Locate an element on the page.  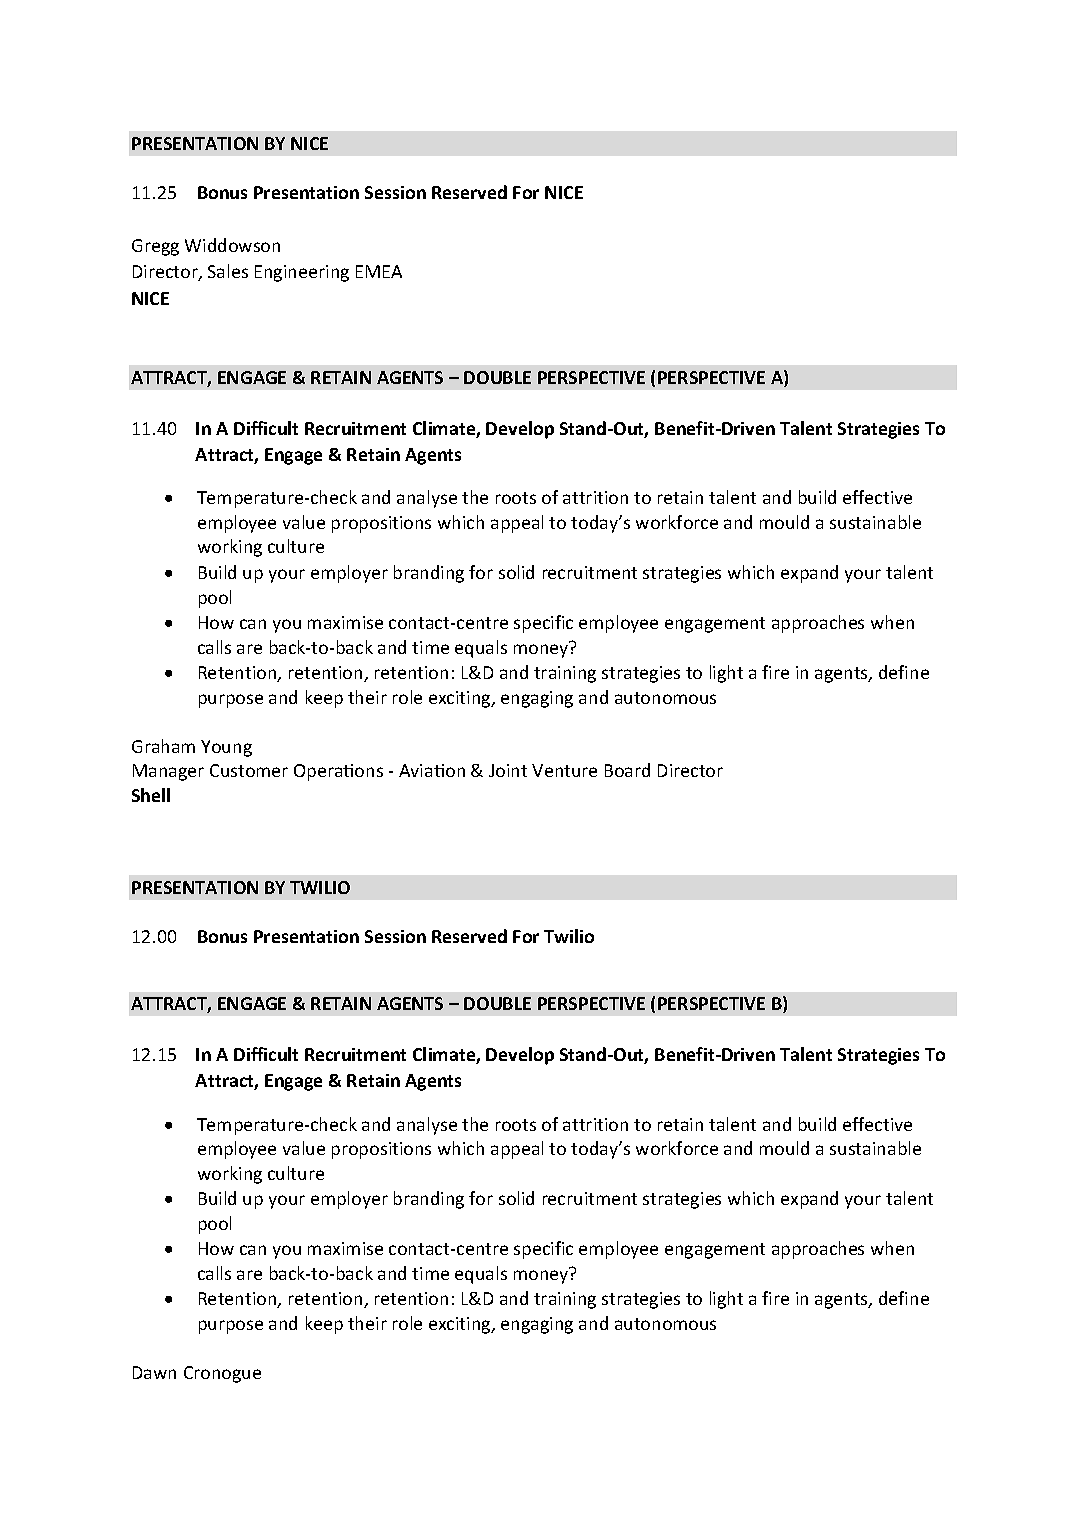
Shell is located at coordinates (151, 795).
